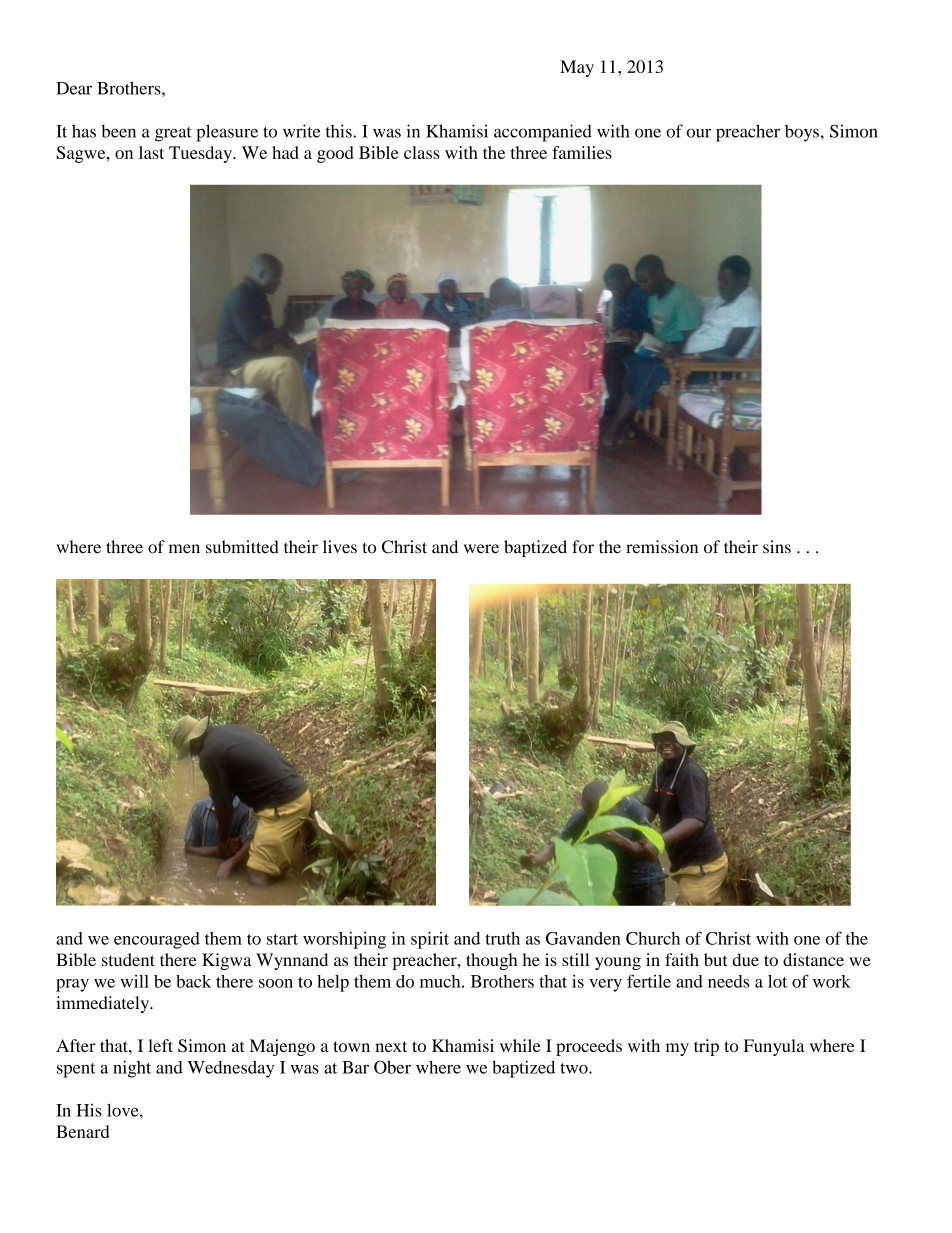 This page has height=1233, width=952. What do you see at coordinates (391, 1046) in the page?
I see `next` at bounding box center [391, 1046].
